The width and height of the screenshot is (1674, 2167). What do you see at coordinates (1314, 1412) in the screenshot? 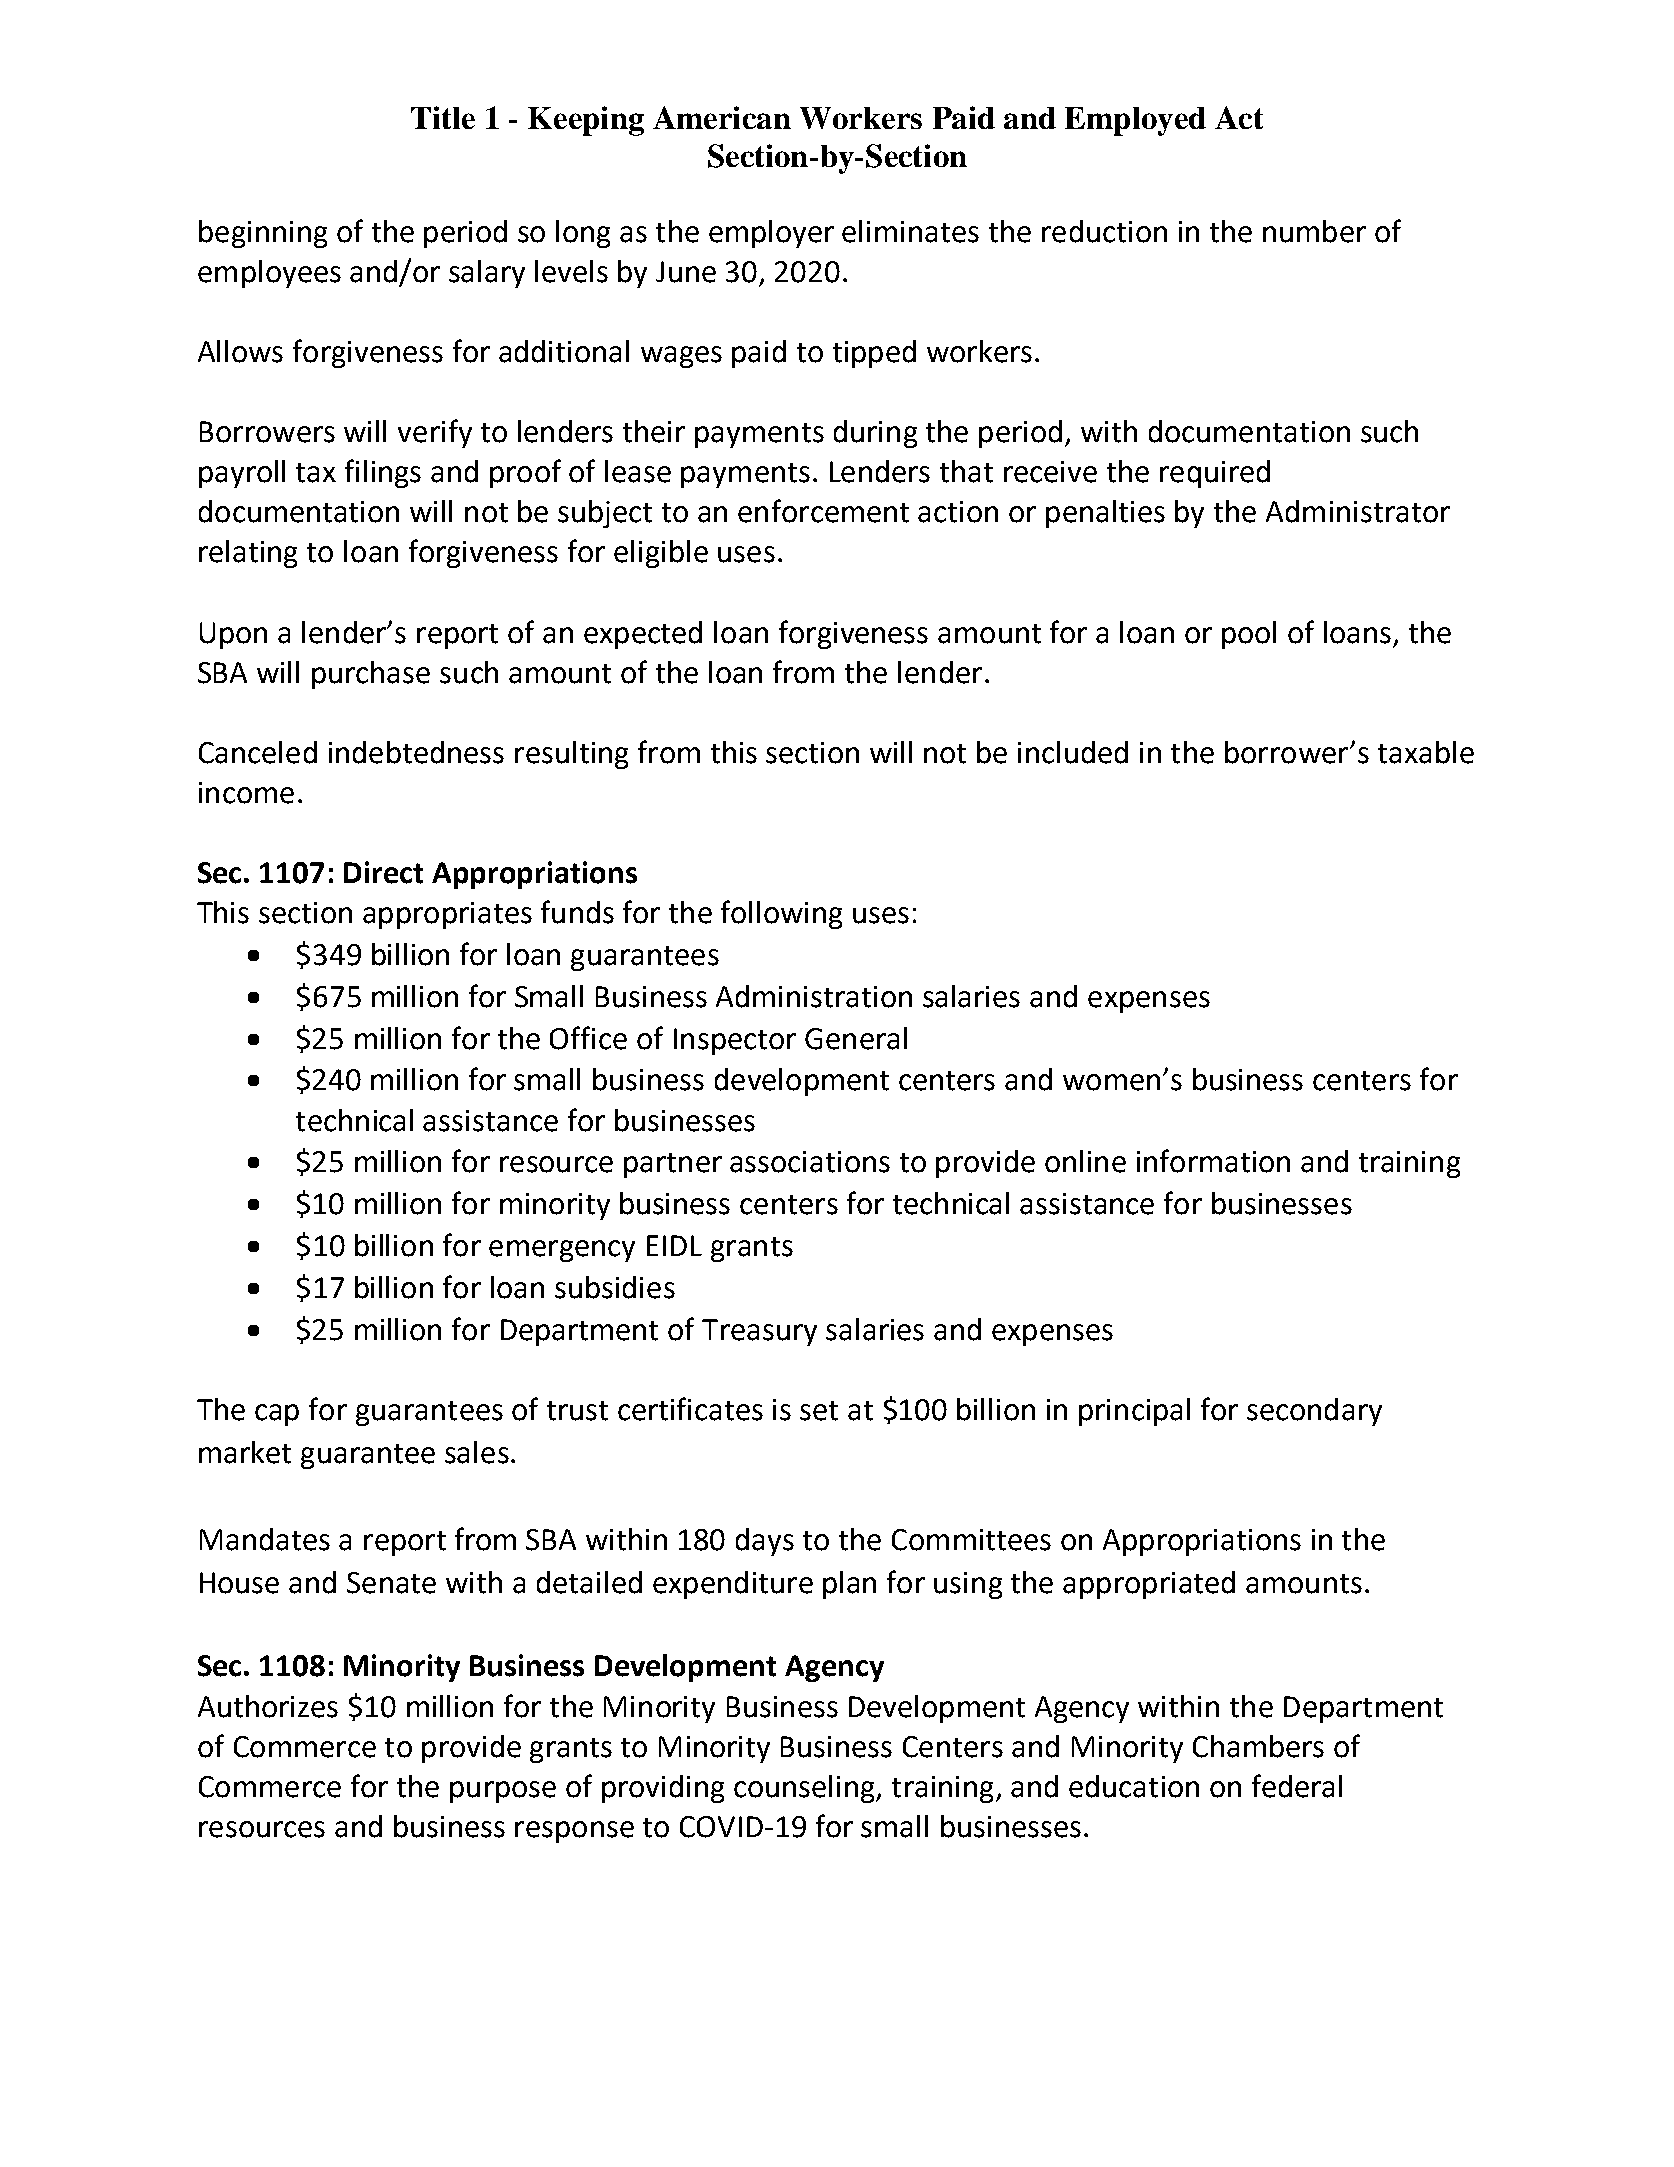
I see `secondary` at bounding box center [1314, 1412].
